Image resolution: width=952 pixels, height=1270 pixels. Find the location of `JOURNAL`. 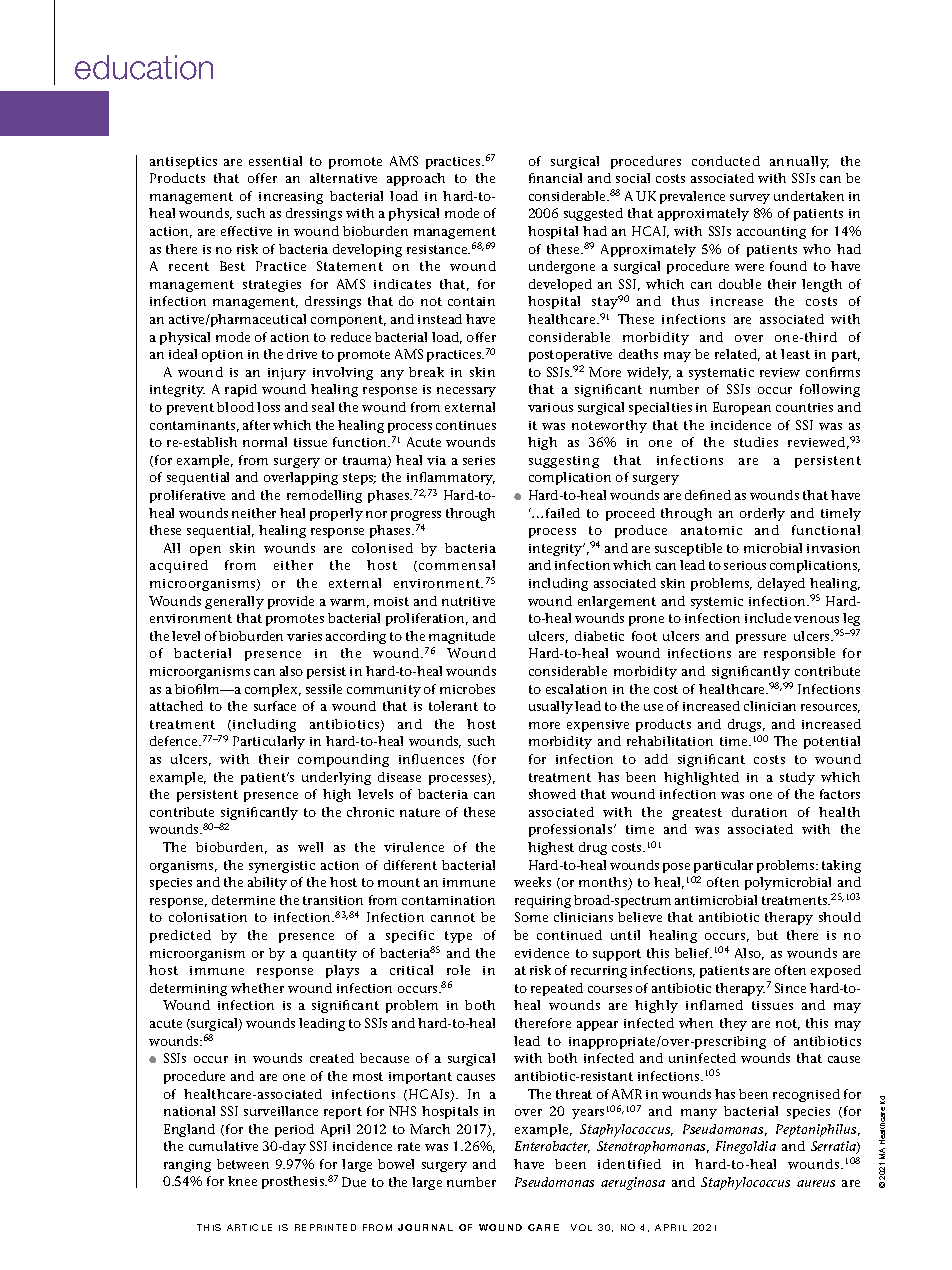

JOURNAL is located at coordinates (425, 1227).
